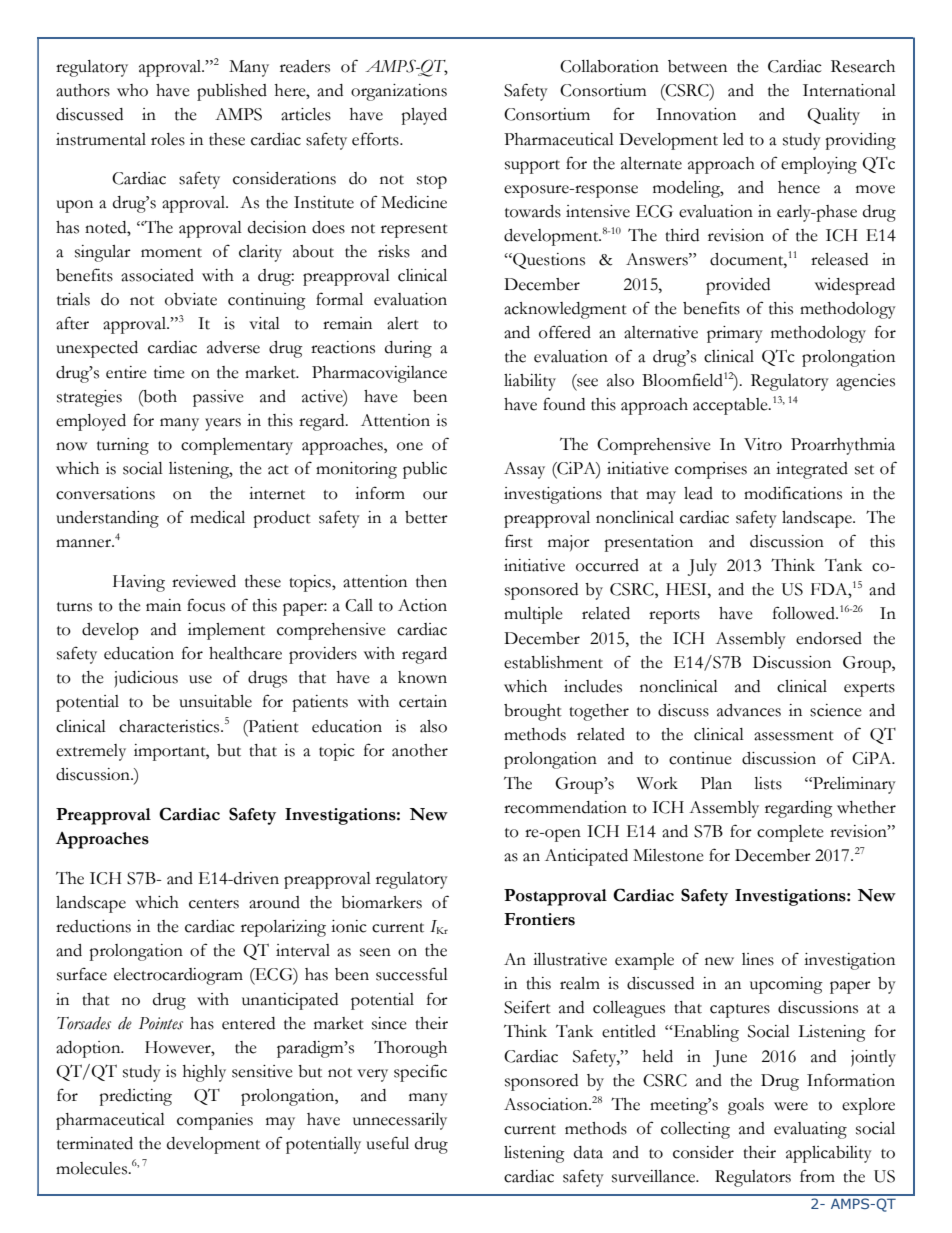 This page has height=1233, width=952. What do you see at coordinates (169, 372) in the page?
I see `time` at bounding box center [169, 372].
